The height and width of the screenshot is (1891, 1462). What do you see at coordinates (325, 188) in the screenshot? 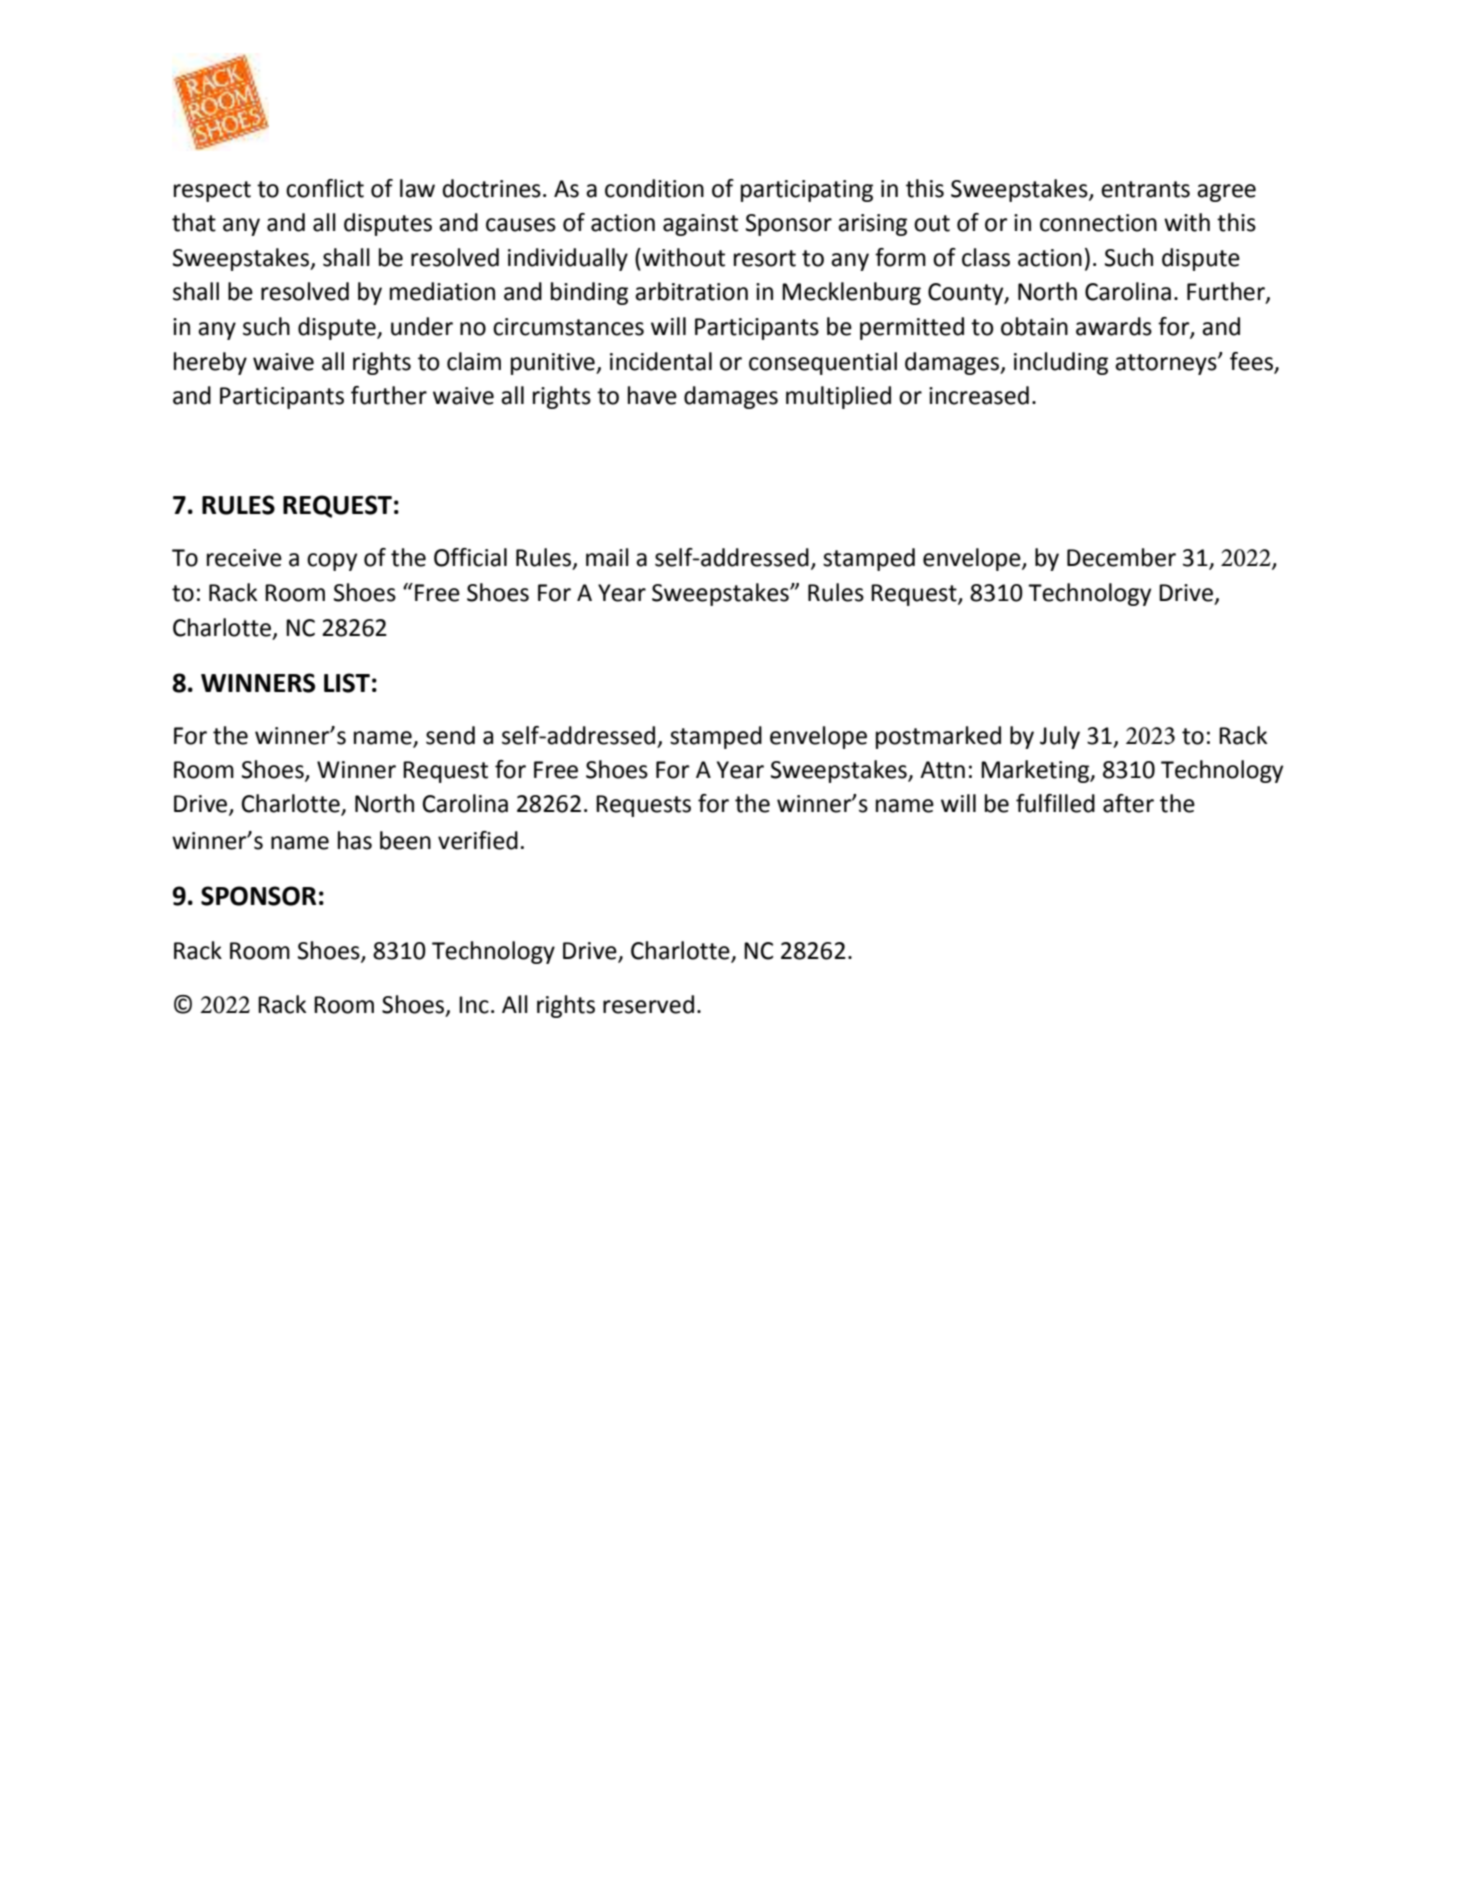
I see `conflict` at bounding box center [325, 188].
